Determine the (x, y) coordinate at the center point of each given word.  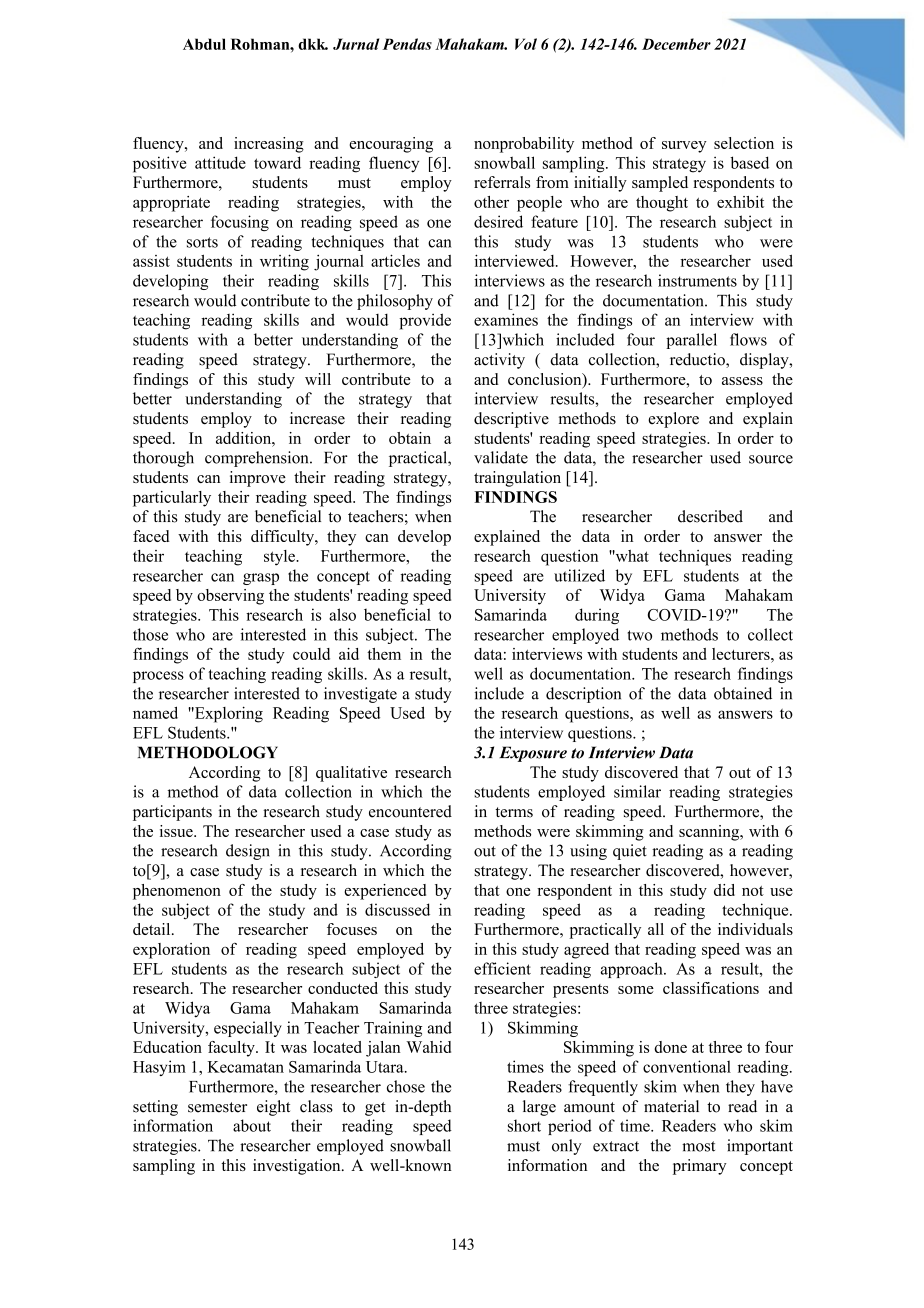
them (384, 654)
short (524, 1125)
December (676, 44)
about (252, 1125)
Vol (526, 44)
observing (230, 597)
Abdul (204, 44)
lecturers (742, 654)
